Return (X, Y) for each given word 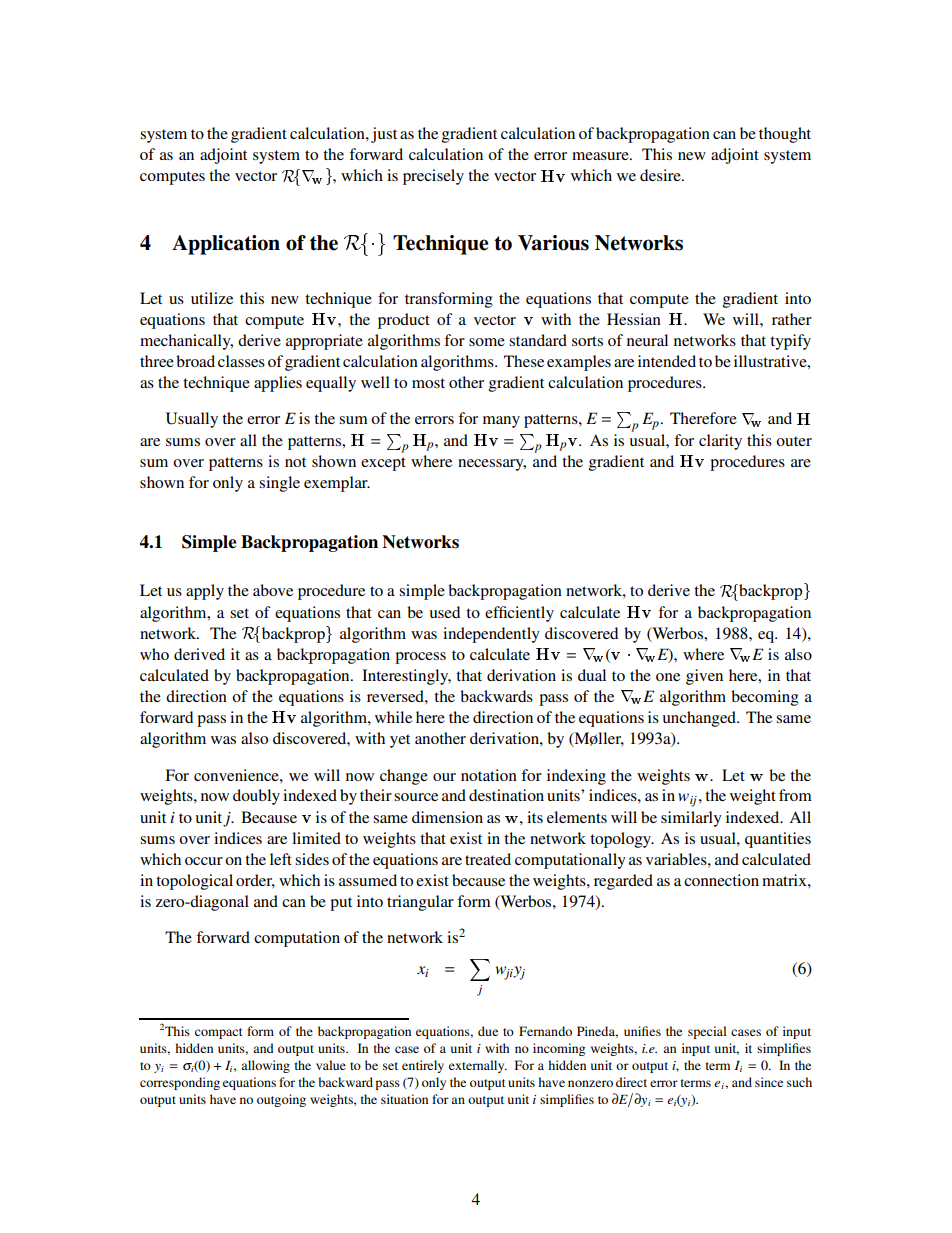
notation (489, 775)
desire (661, 175)
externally (478, 1066)
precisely (433, 177)
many (501, 422)
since (769, 1082)
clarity (720, 442)
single (279, 484)
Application (226, 245)
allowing (265, 1066)
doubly (256, 797)
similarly (691, 819)
